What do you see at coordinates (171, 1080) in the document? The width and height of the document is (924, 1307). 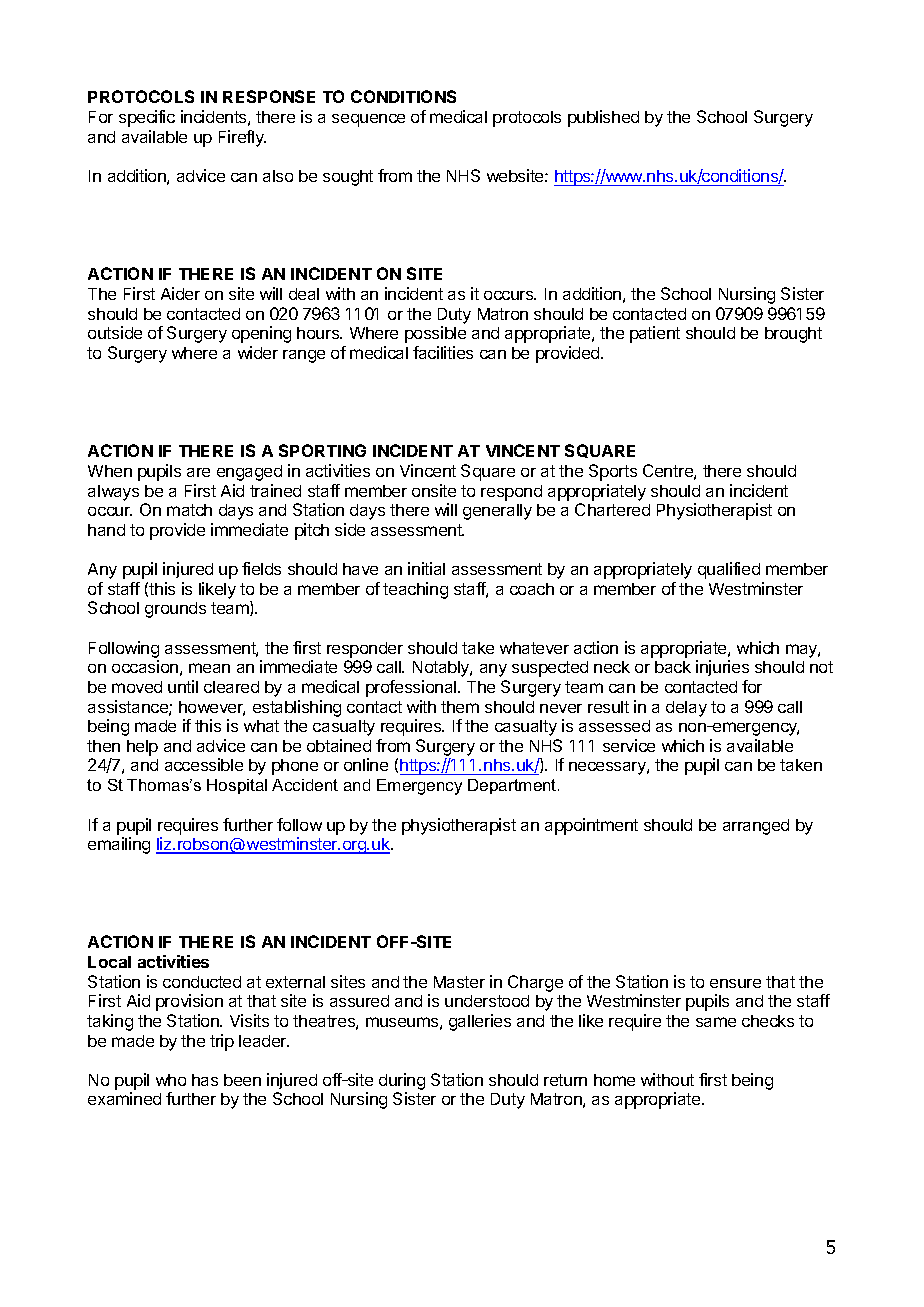 I see `who` at bounding box center [171, 1080].
